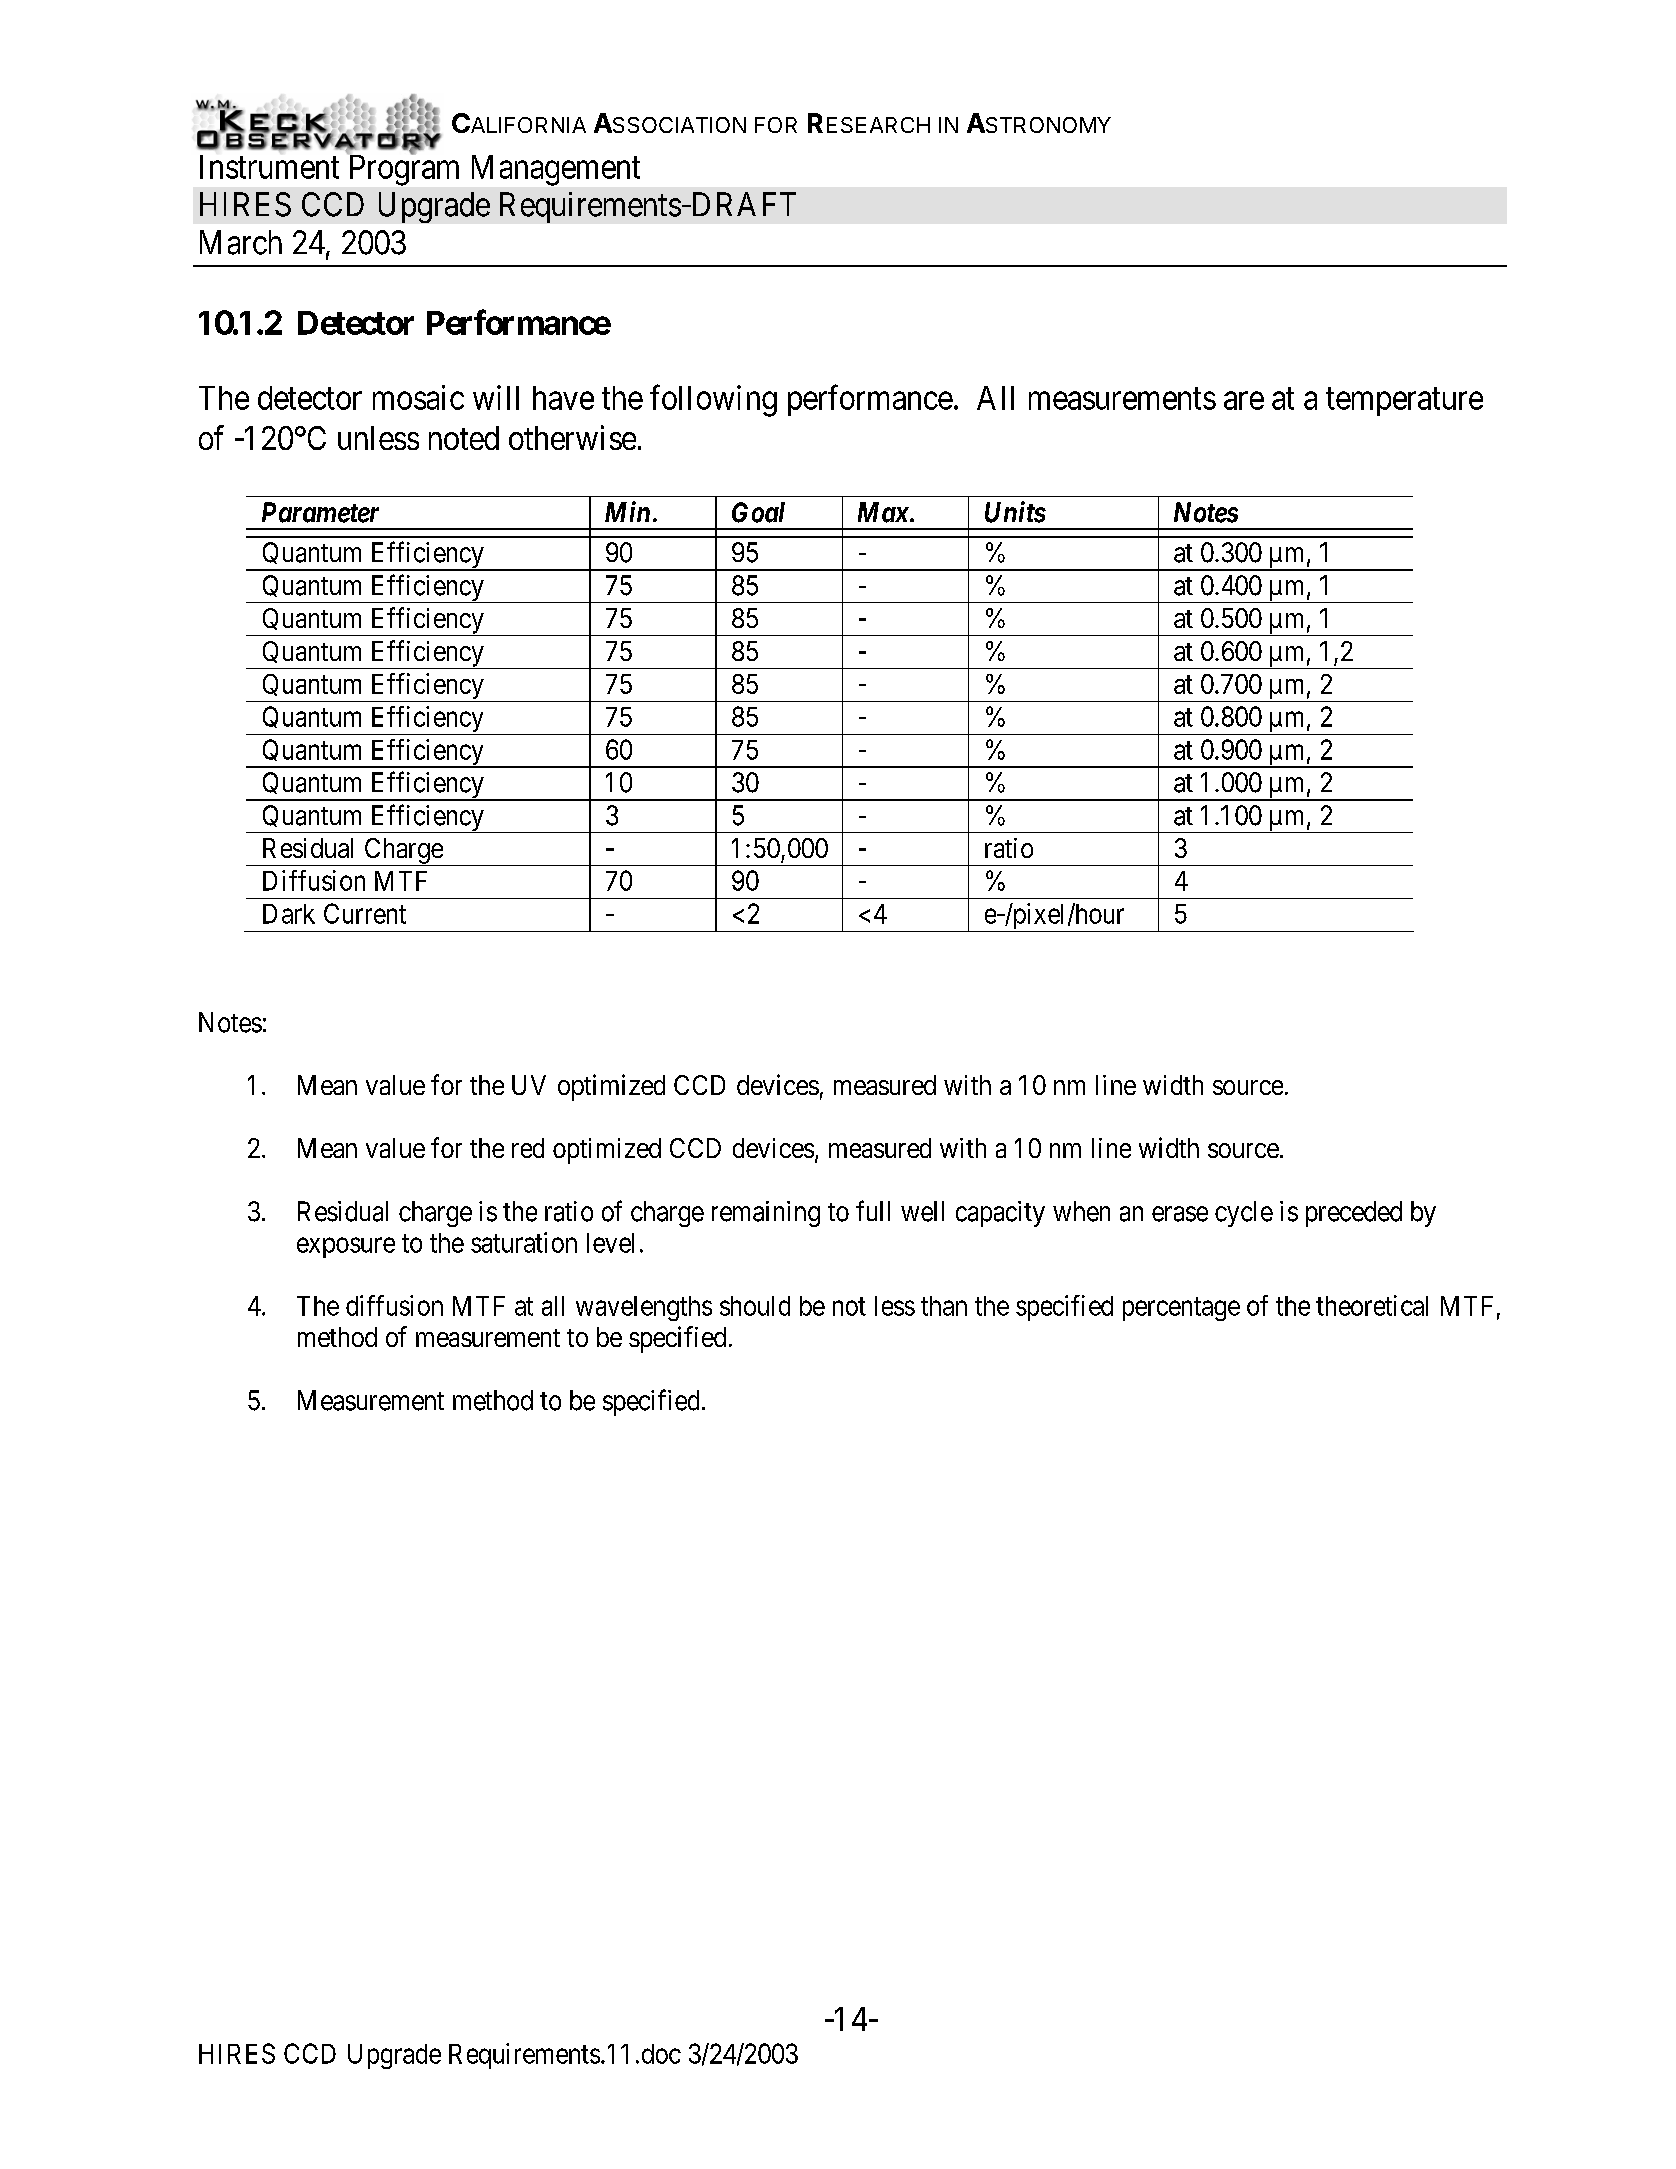 The height and width of the image is (2169, 1676). What do you see at coordinates (404, 170) in the image?
I see `Program` at bounding box center [404, 170].
